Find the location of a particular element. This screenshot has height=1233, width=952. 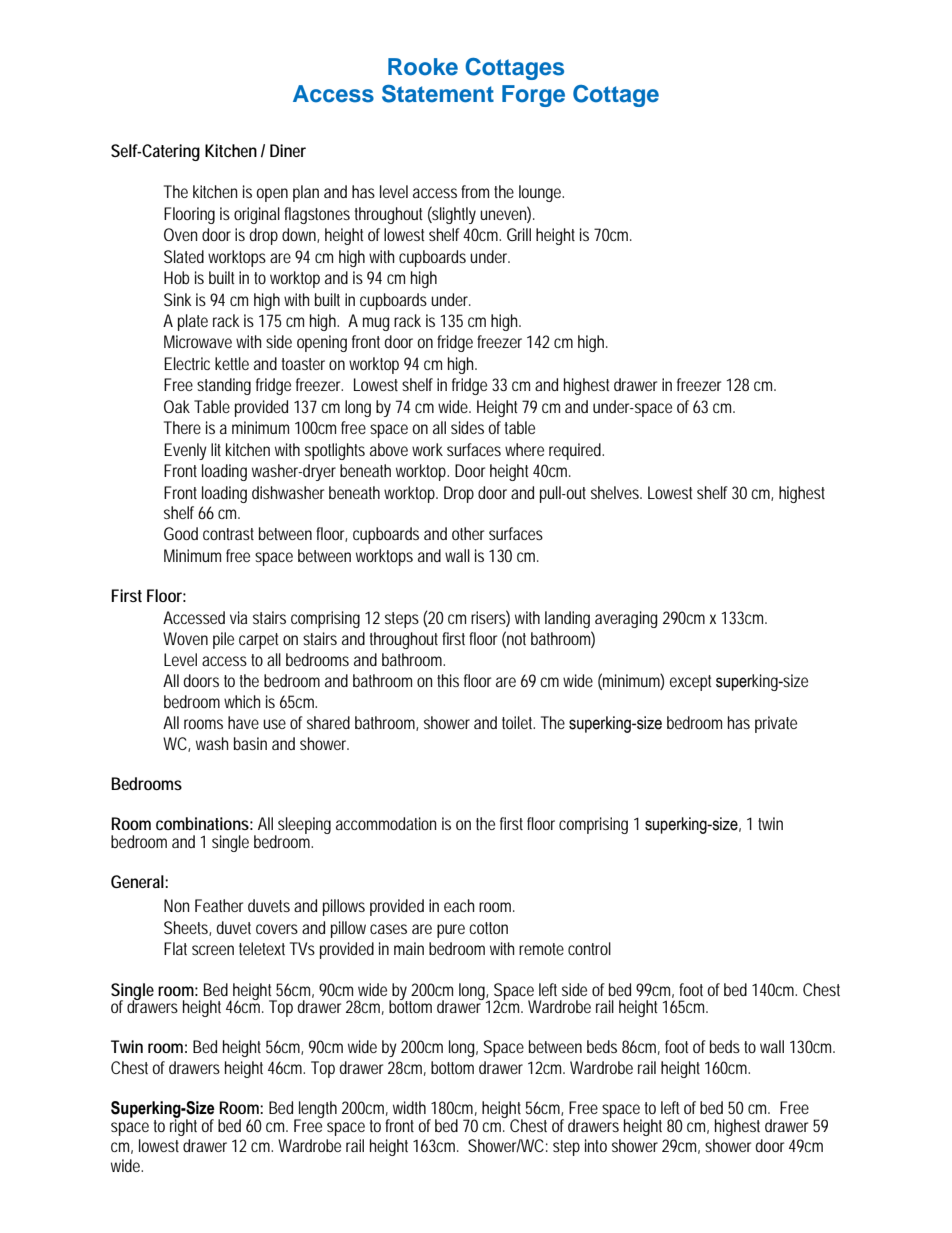

via is located at coordinates (238, 617).
